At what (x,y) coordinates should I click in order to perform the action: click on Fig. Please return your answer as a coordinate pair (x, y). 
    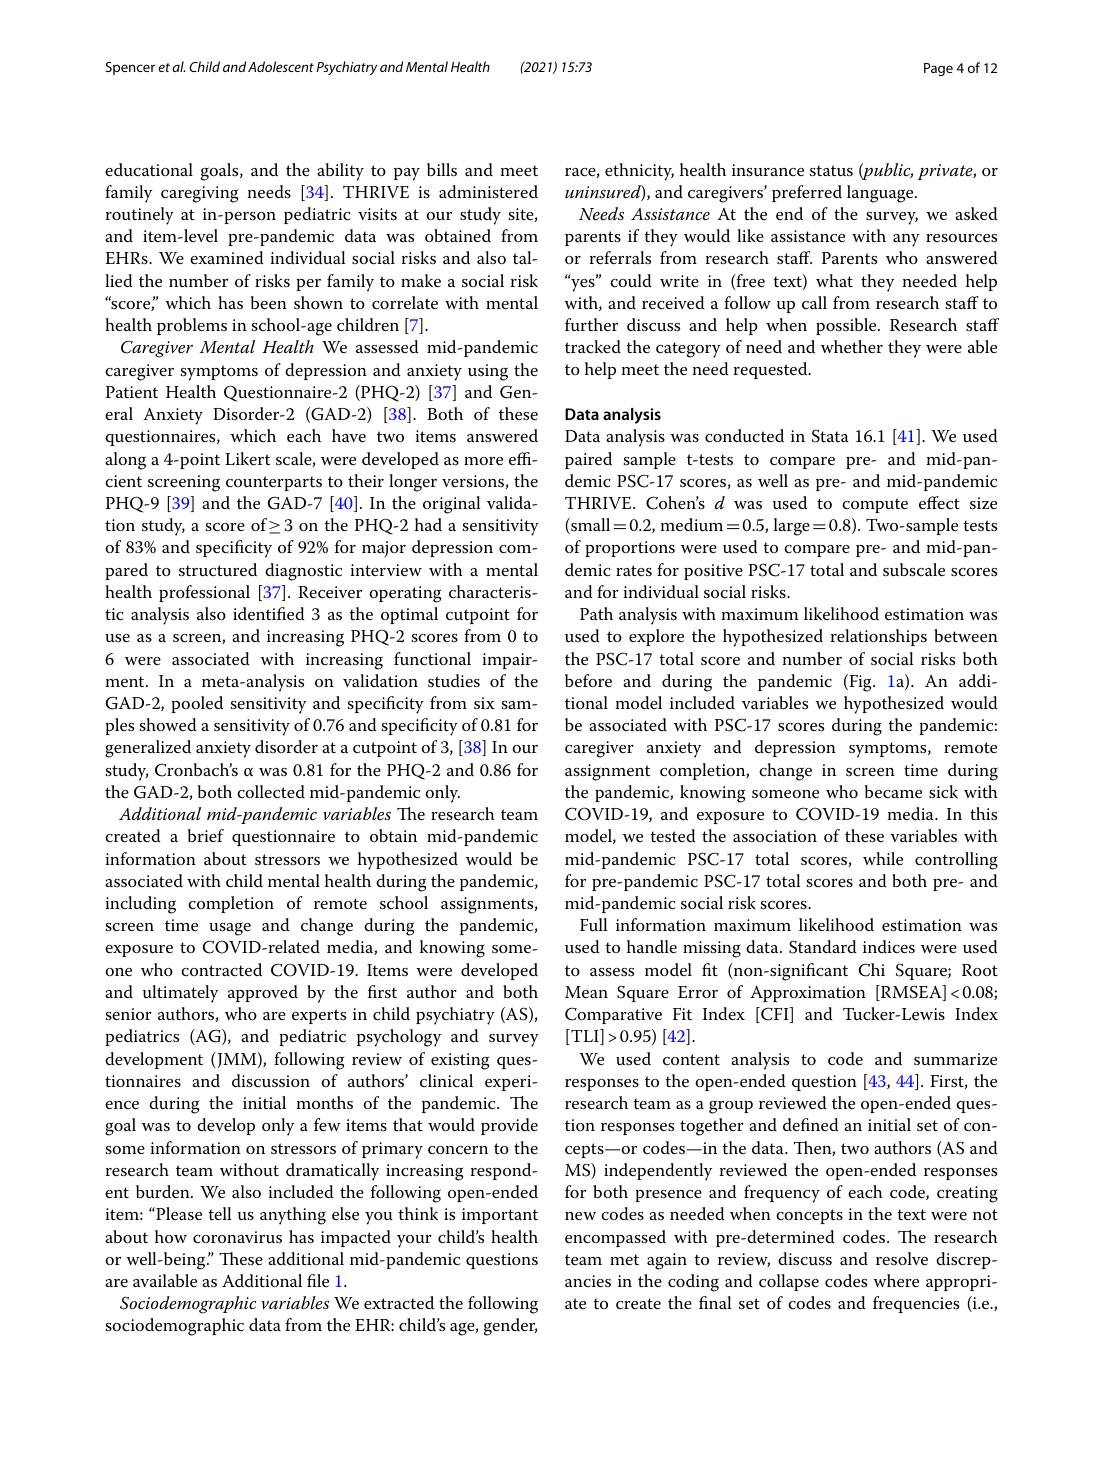
    Looking at the image, I should click on (860, 683).
